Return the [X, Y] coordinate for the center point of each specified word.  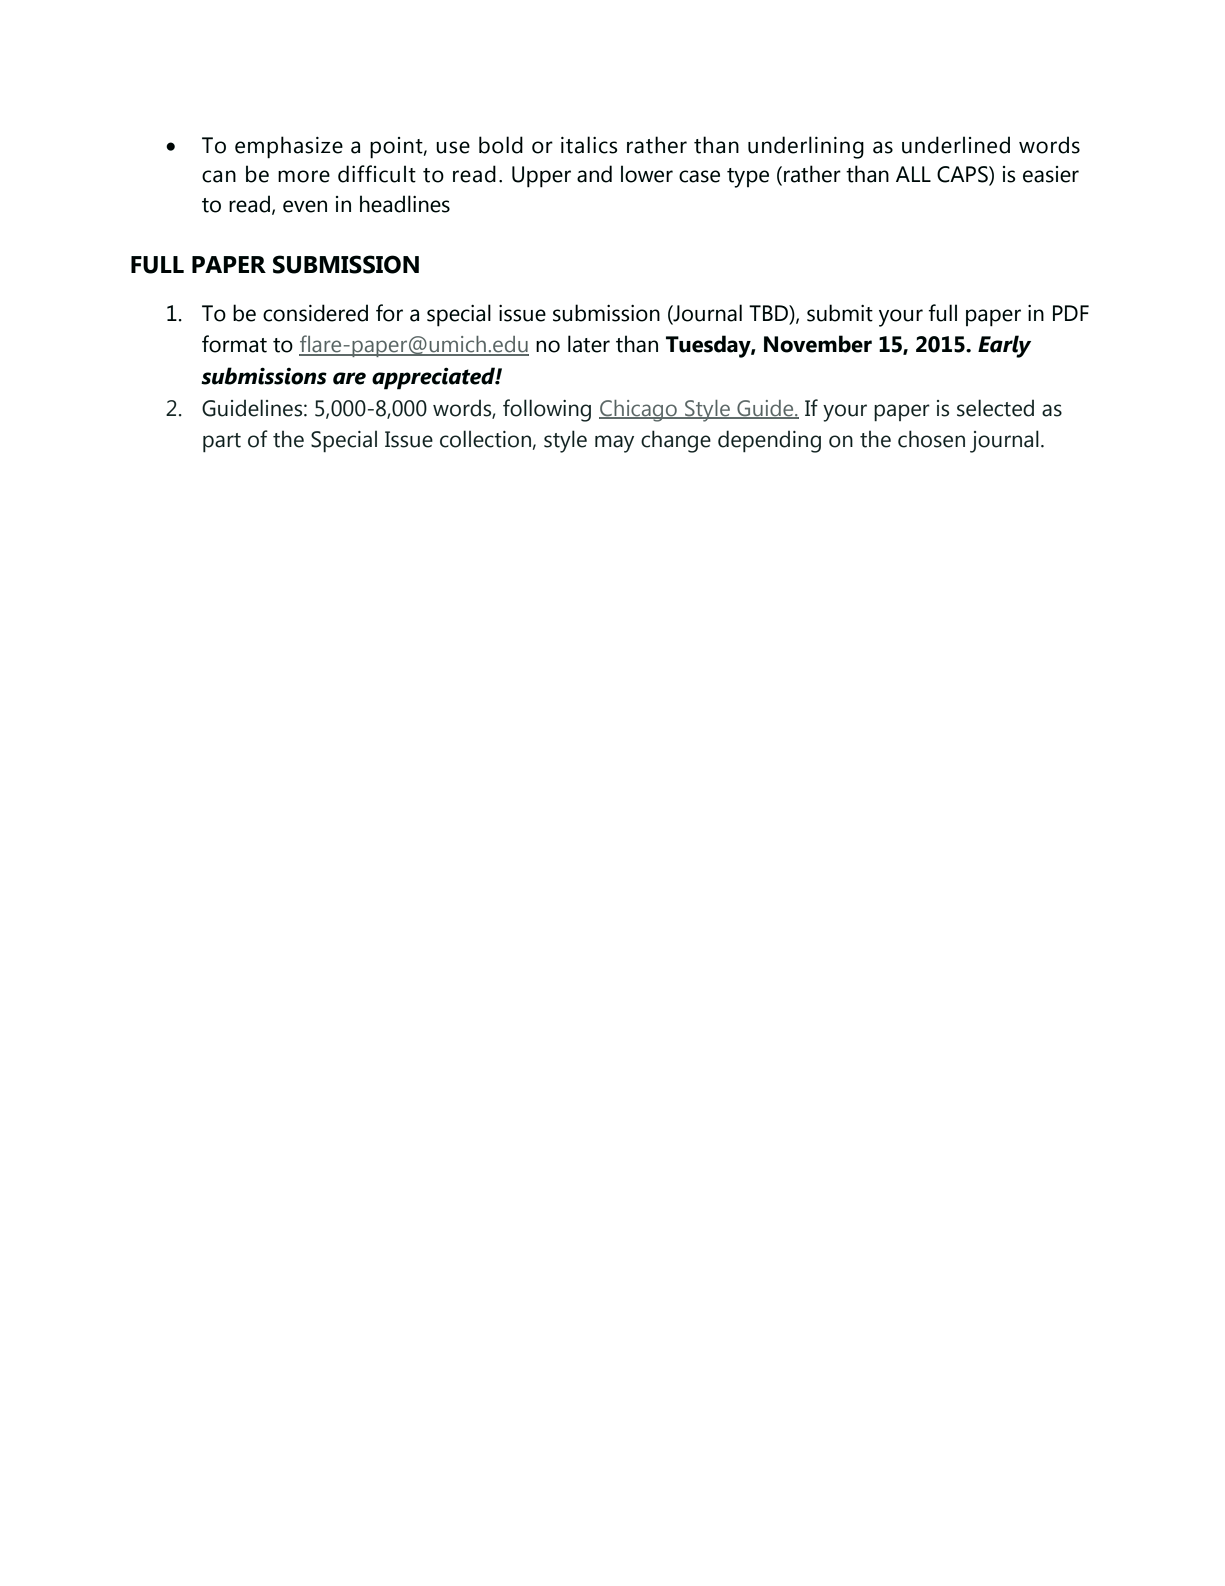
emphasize [289, 147]
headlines [405, 204]
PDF [1071, 313]
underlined [956, 145]
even [305, 206]
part [222, 442]
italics [589, 145]
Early [1004, 346]
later [589, 344]
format [234, 344]
